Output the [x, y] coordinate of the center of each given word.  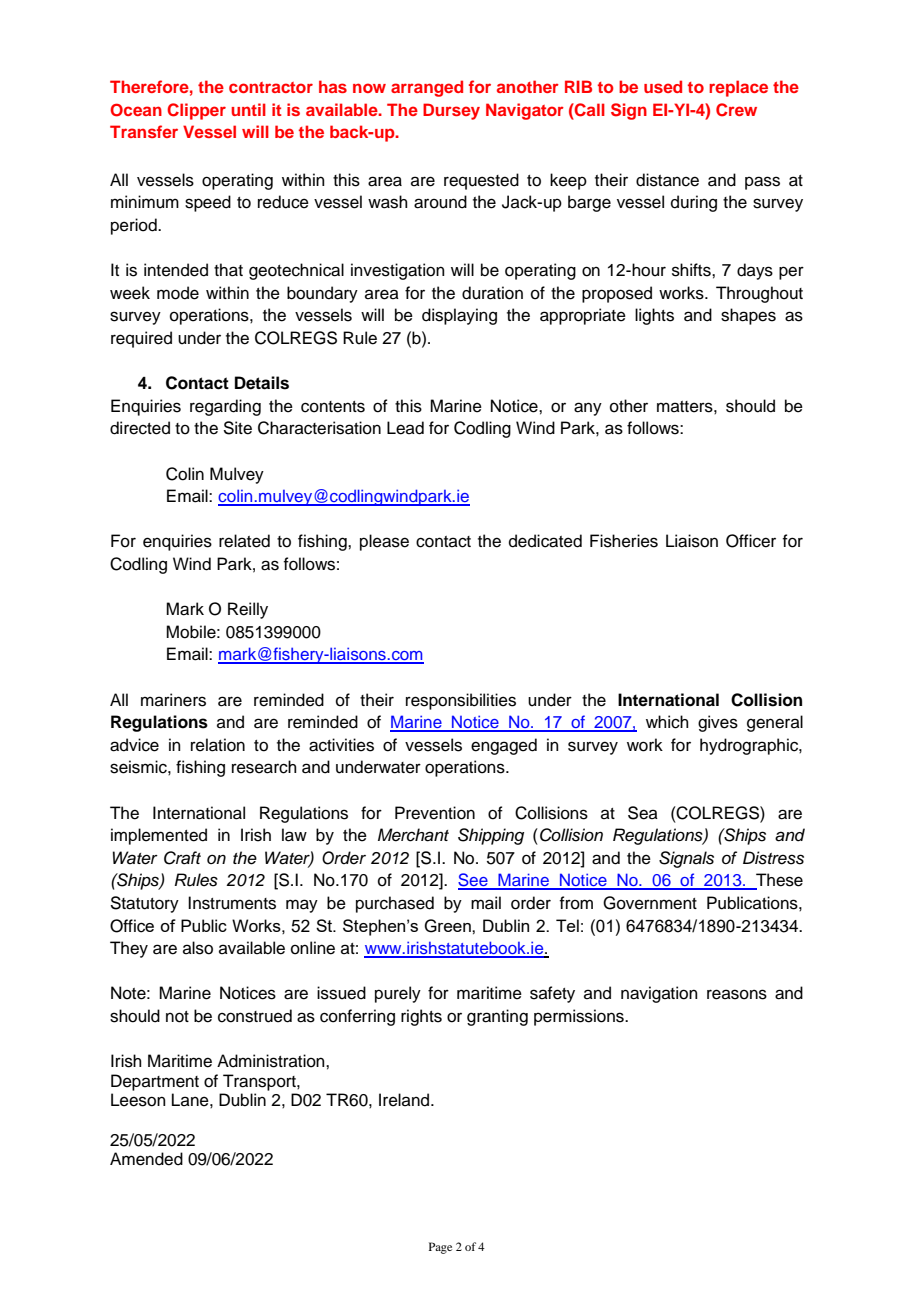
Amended [146, 1159]
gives [718, 723]
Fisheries [624, 541]
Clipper [196, 111]
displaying [459, 316]
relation [218, 745]
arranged [427, 88]
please [384, 542]
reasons [737, 994]
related [244, 541]
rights [421, 1017]
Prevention [435, 813]
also [198, 948]
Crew [736, 110]
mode [178, 293]
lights [654, 316]
